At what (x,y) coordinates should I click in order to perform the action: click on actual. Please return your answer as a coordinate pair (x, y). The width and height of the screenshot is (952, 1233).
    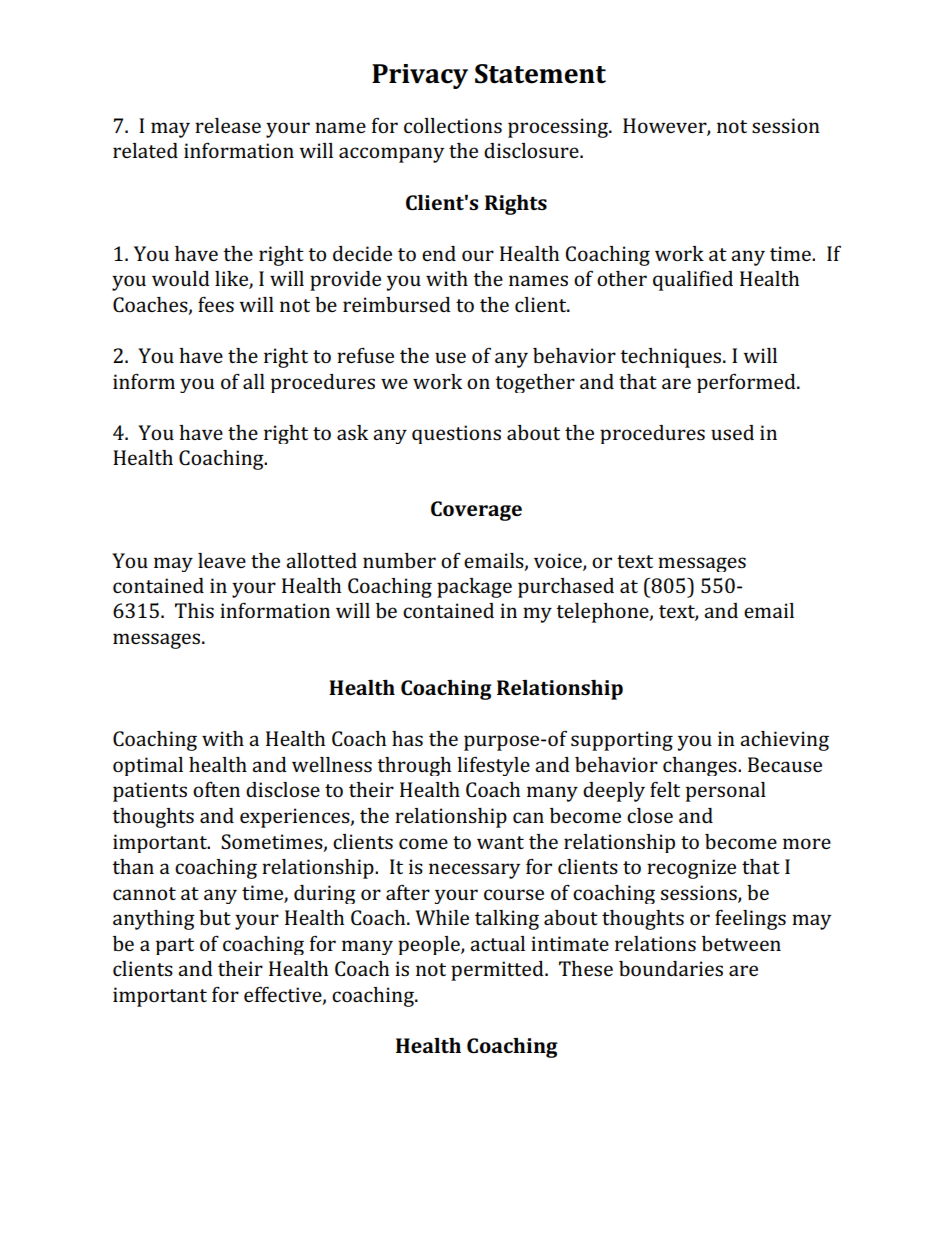
    Looking at the image, I should click on (497, 943).
